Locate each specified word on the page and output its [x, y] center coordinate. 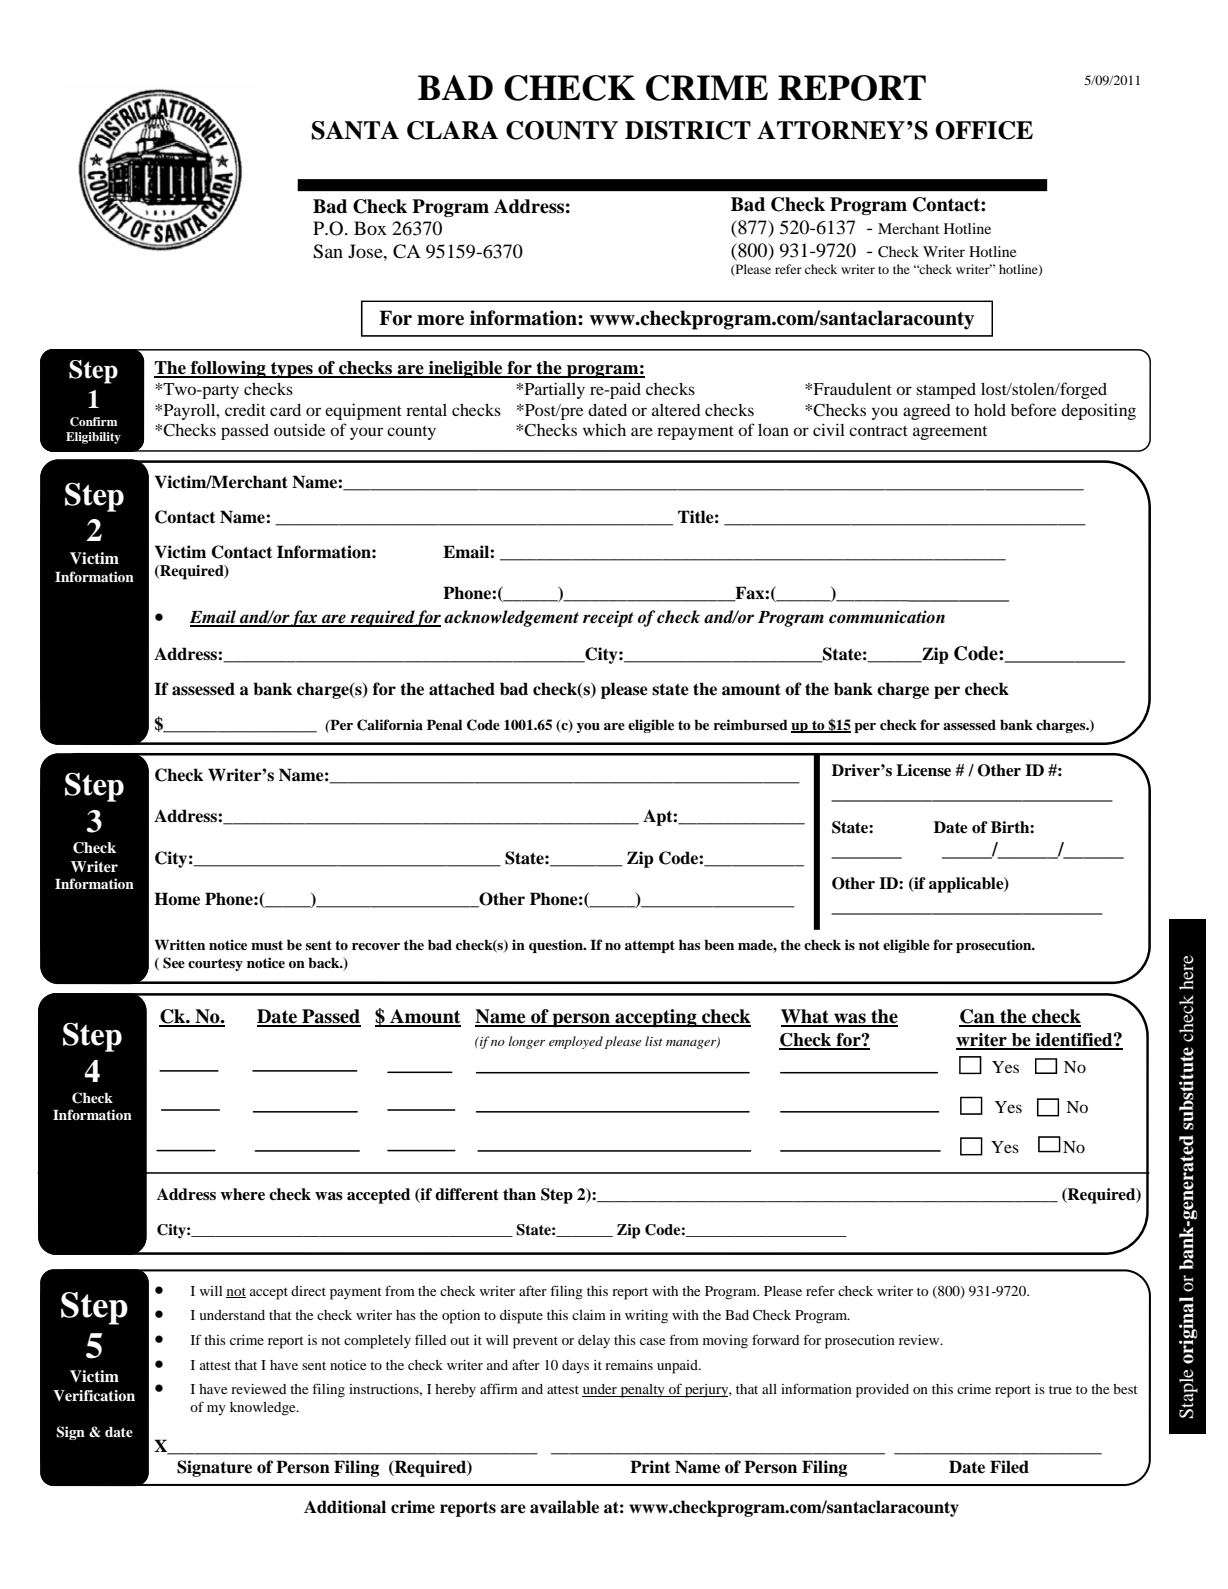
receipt [608, 618]
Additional [345, 1507]
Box [370, 228]
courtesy [215, 964]
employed [576, 1042]
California [390, 725]
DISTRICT [688, 130]
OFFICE [984, 130]
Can [978, 1017]
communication [887, 617]
